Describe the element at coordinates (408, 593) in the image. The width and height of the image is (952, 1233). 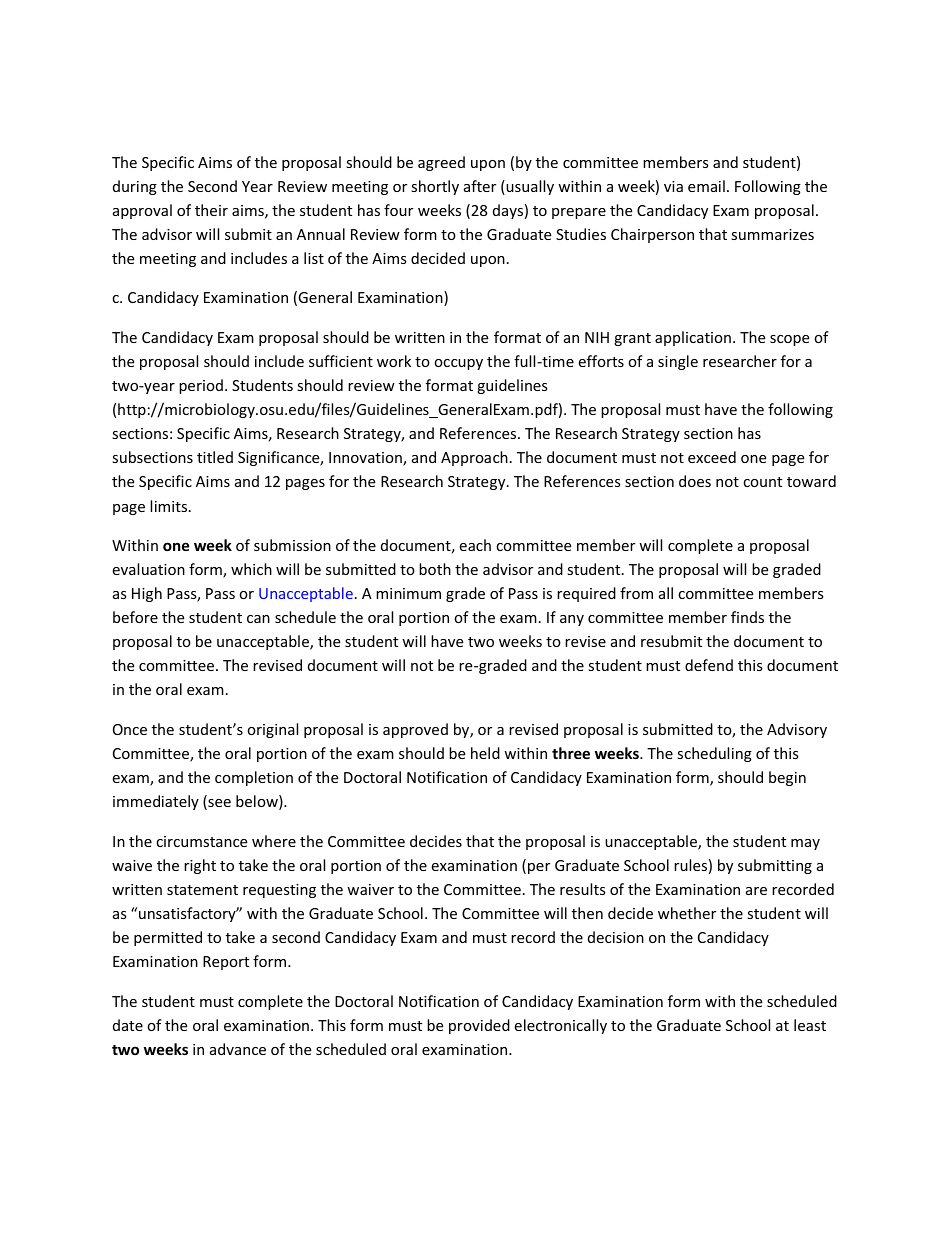
I see `minimum` at that location.
